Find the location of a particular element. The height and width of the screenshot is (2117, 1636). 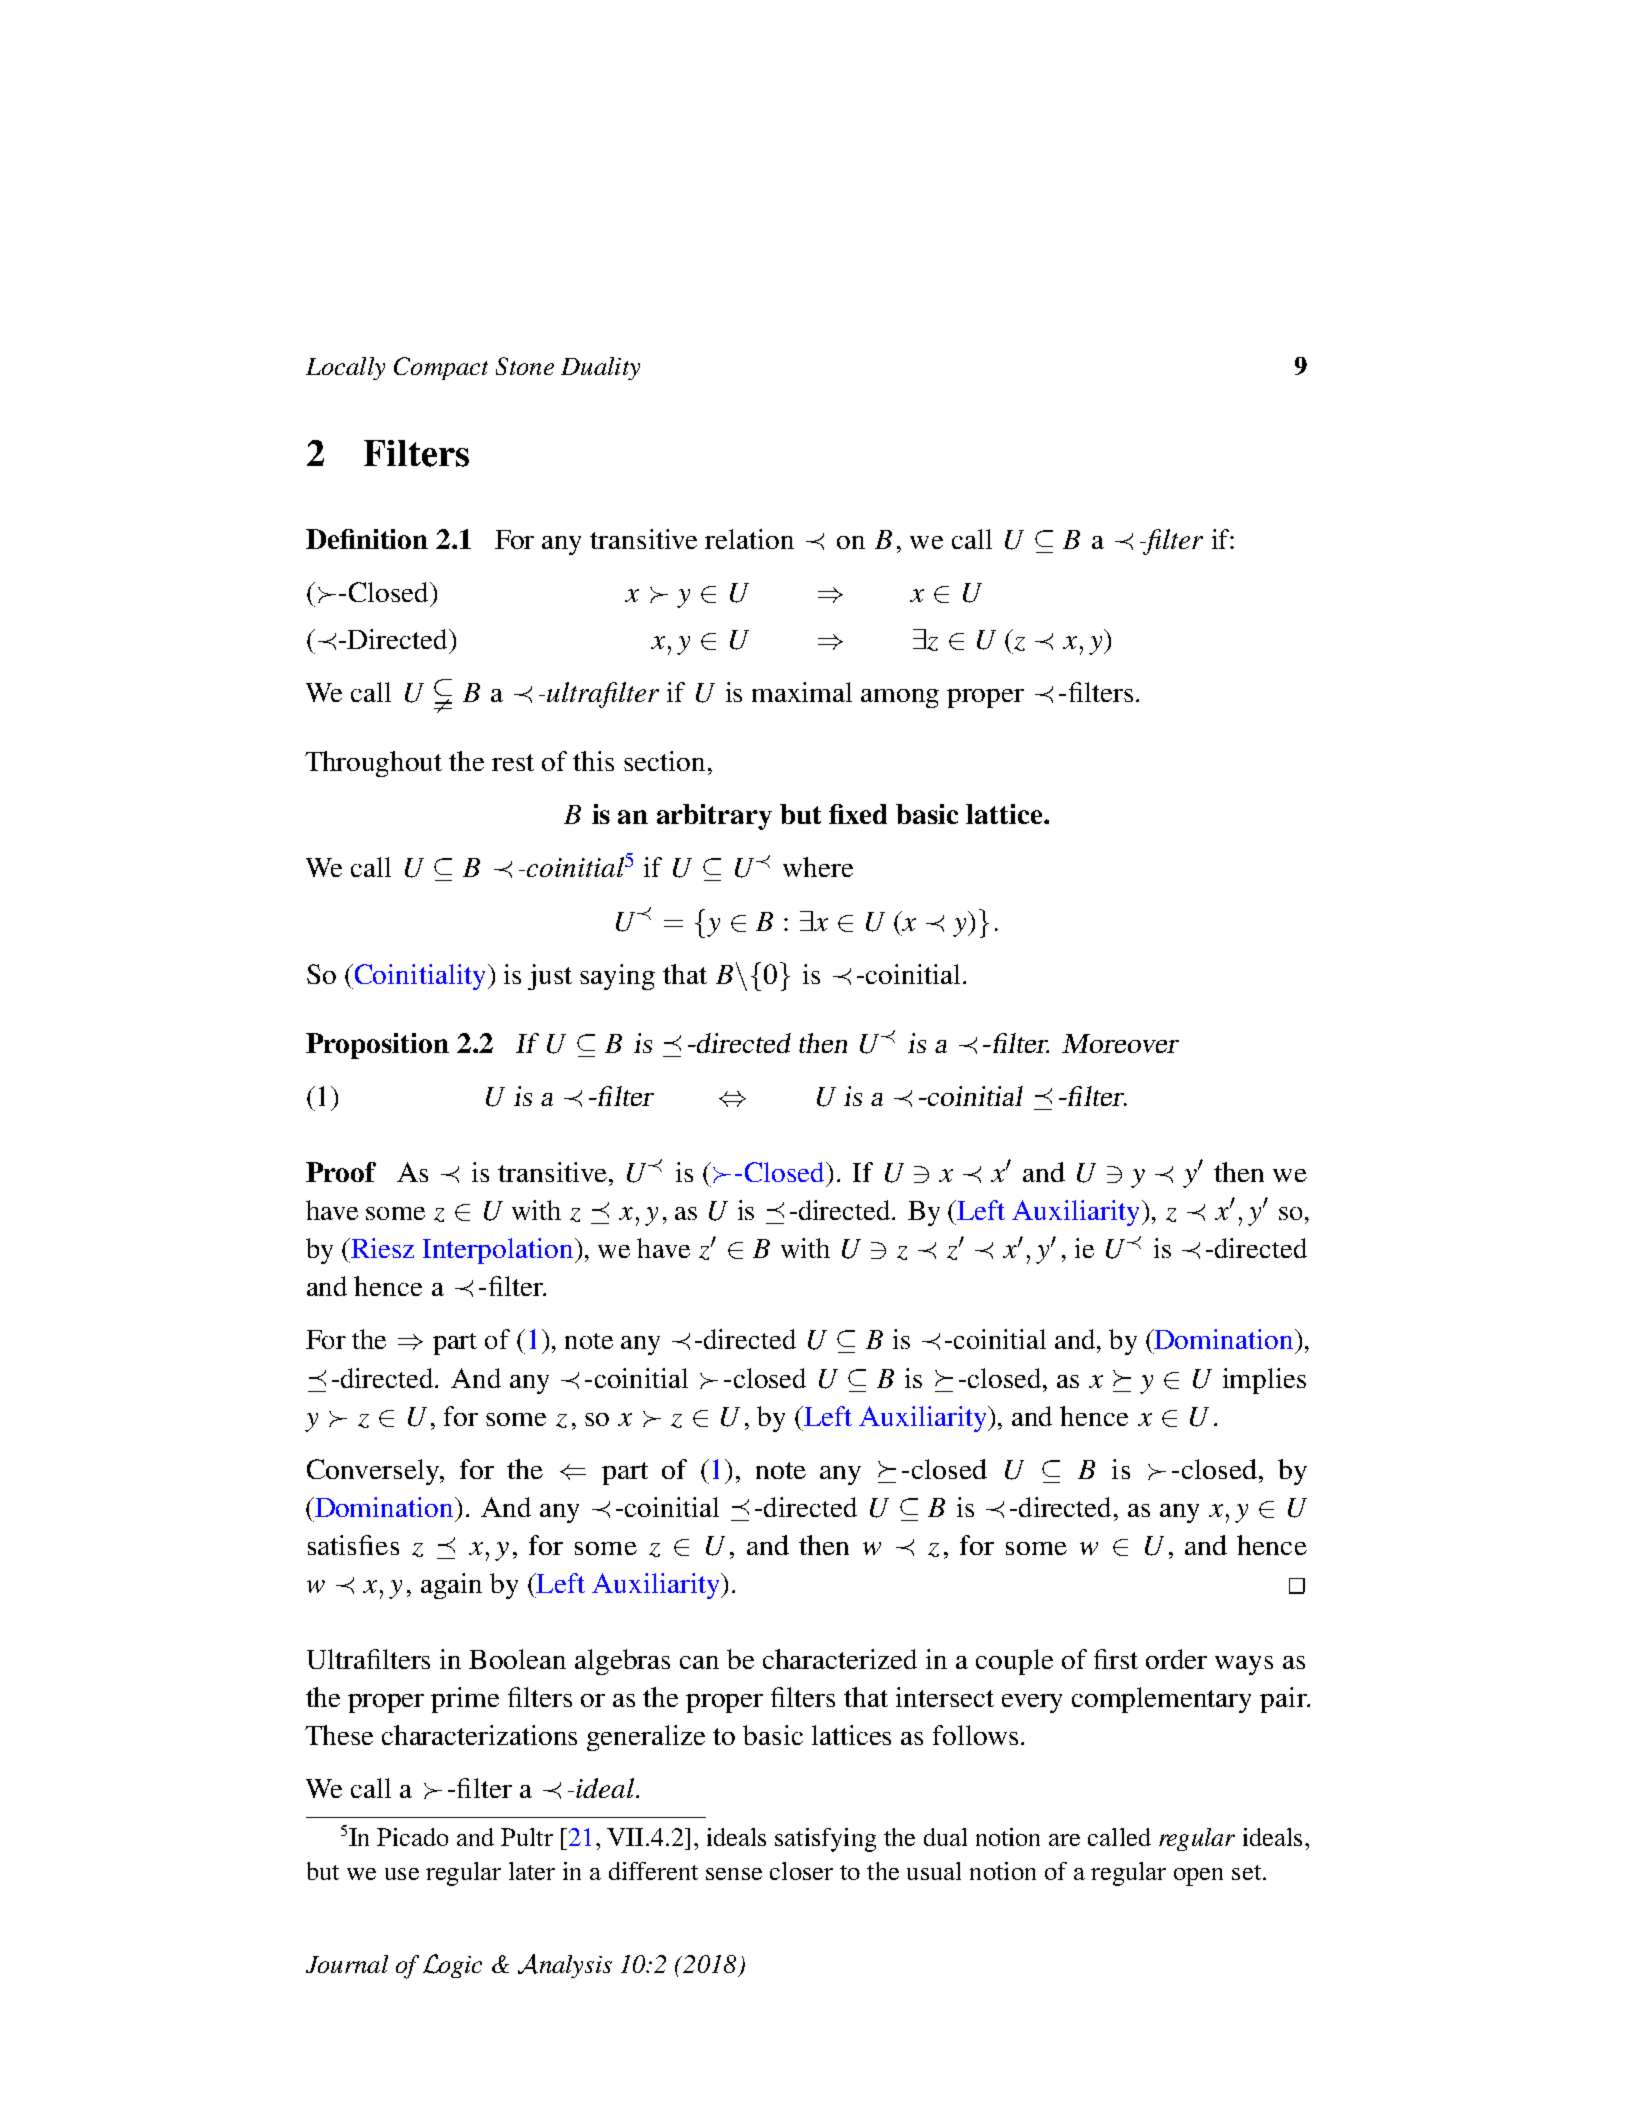

order is located at coordinates (1176, 1659).
